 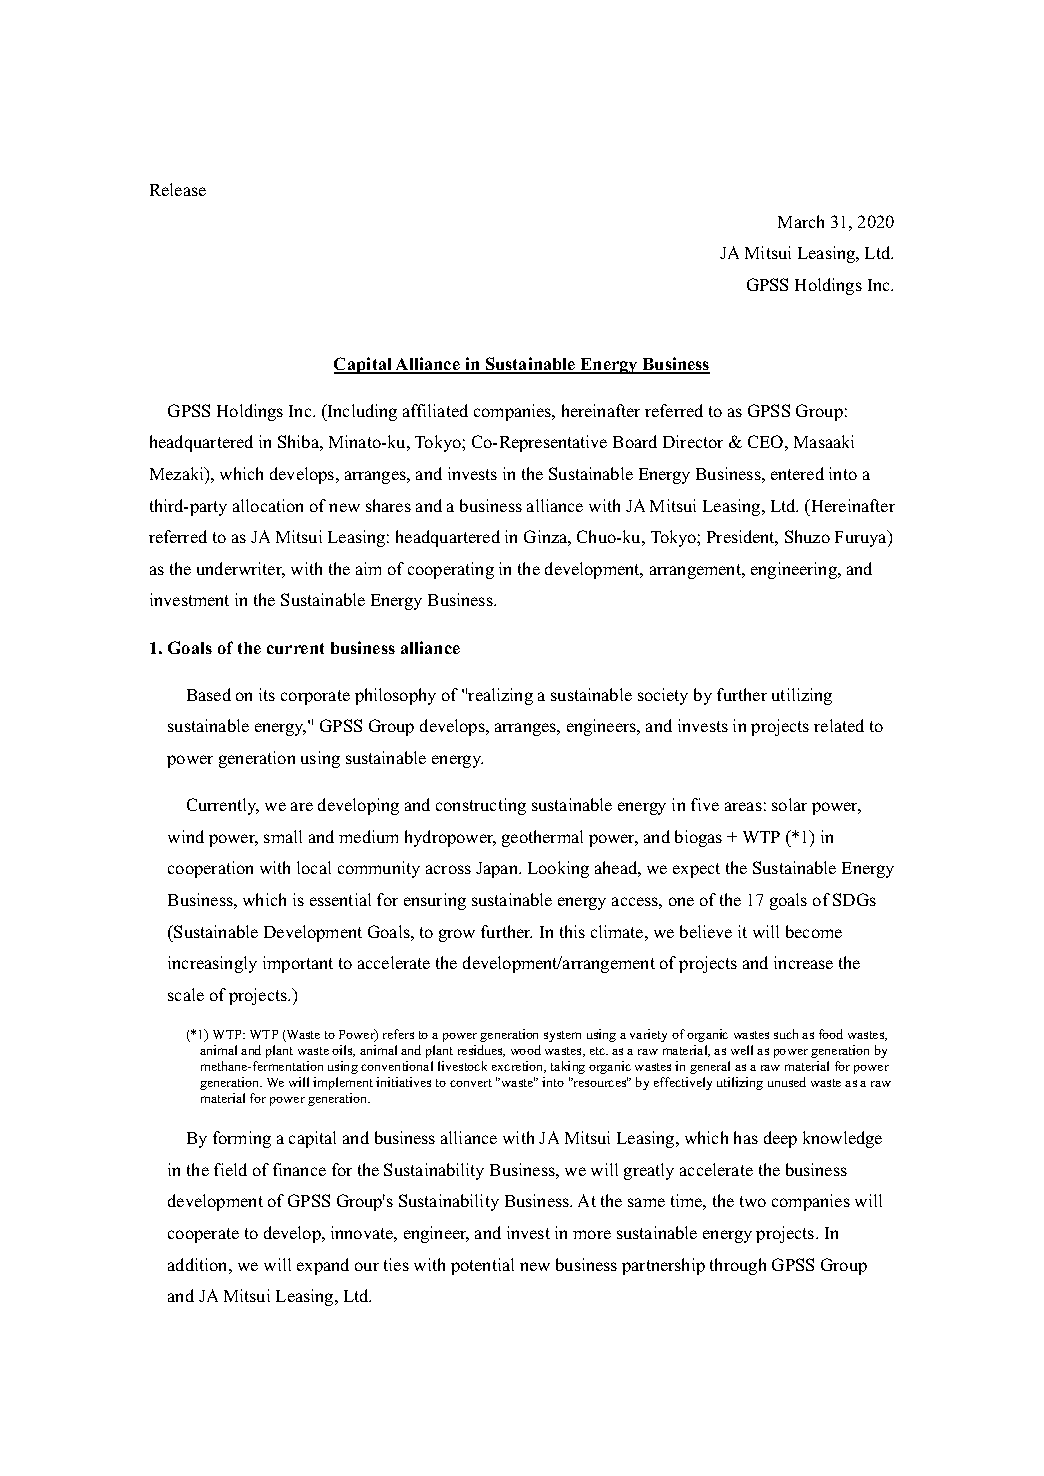 I want to click on March, so click(x=801, y=221).
